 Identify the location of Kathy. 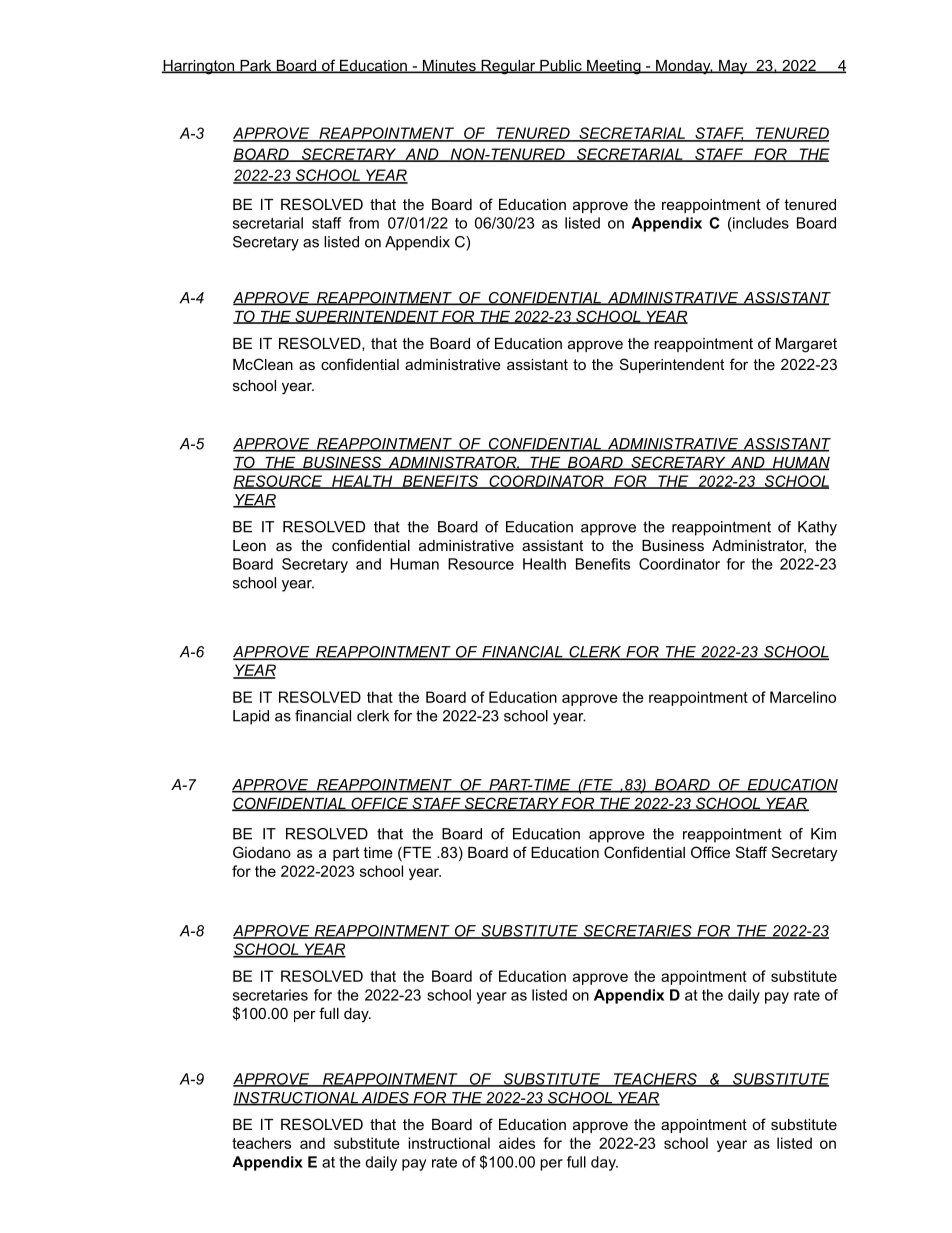
(817, 528).
